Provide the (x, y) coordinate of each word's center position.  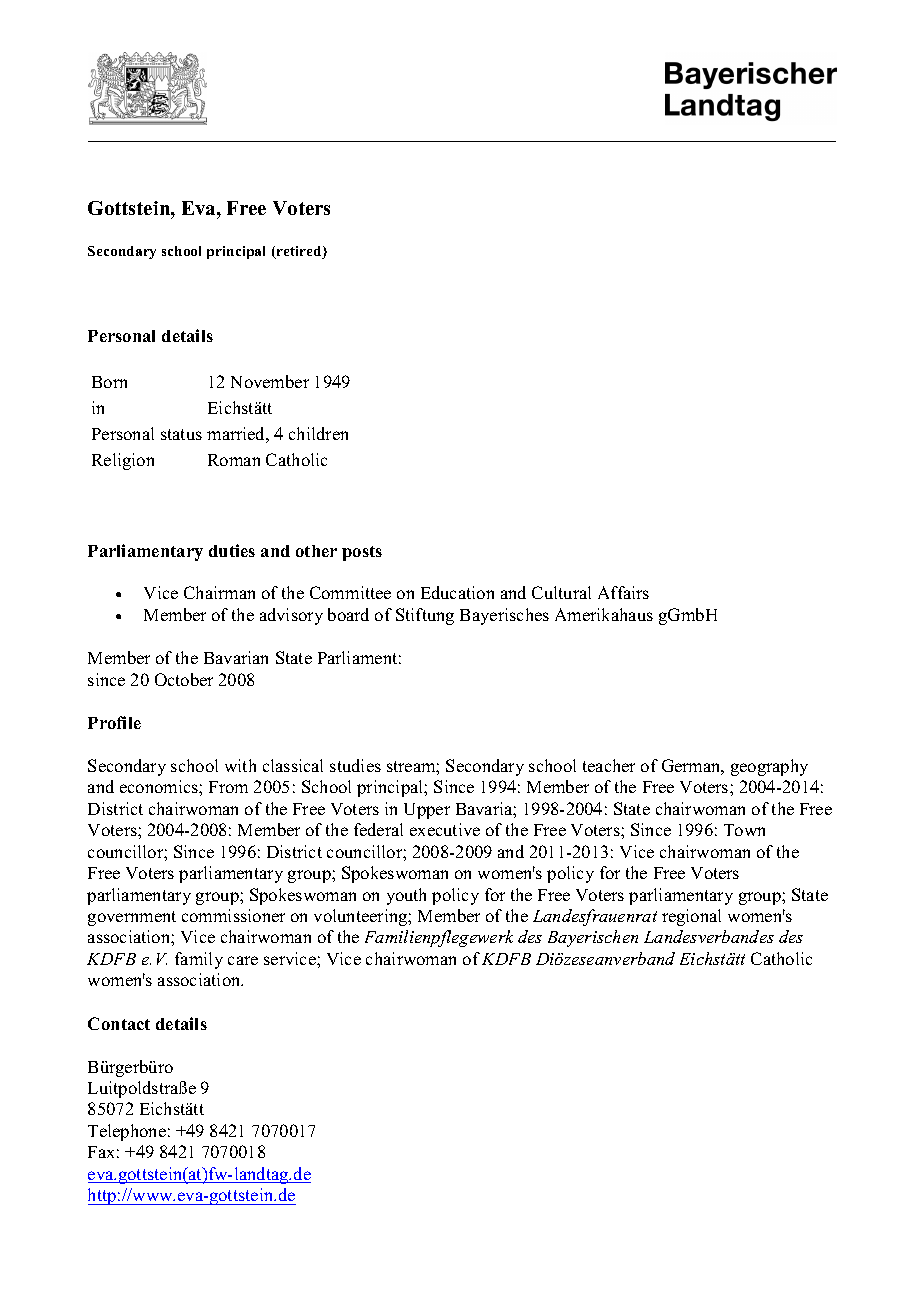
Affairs (623, 592)
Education (457, 592)
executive (445, 829)
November (270, 381)
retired (299, 252)
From (228, 787)
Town (744, 830)
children (318, 433)
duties (232, 550)
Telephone (127, 1132)
